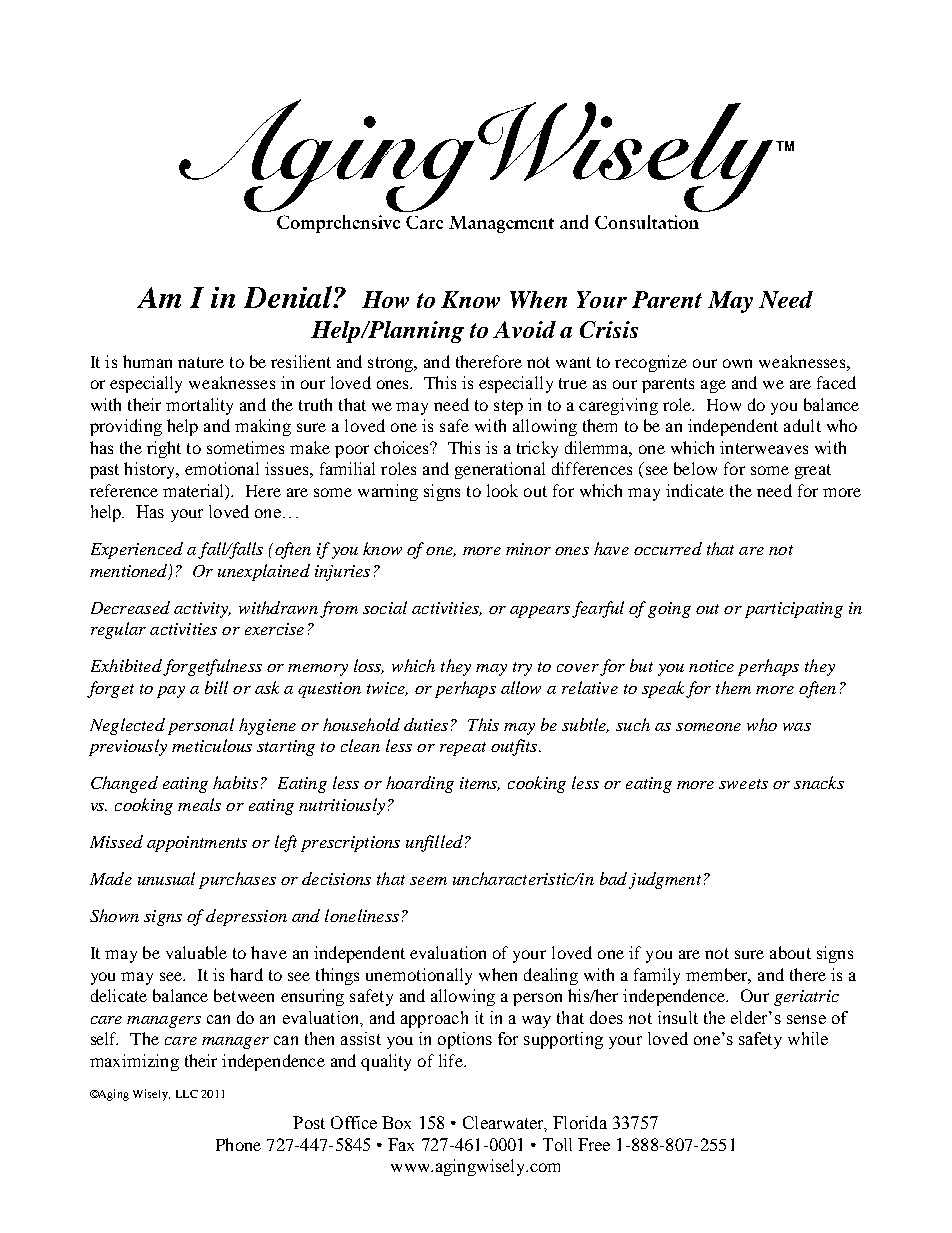  Describe the element at coordinates (480, 784) in the screenshot. I see `items` at that location.
